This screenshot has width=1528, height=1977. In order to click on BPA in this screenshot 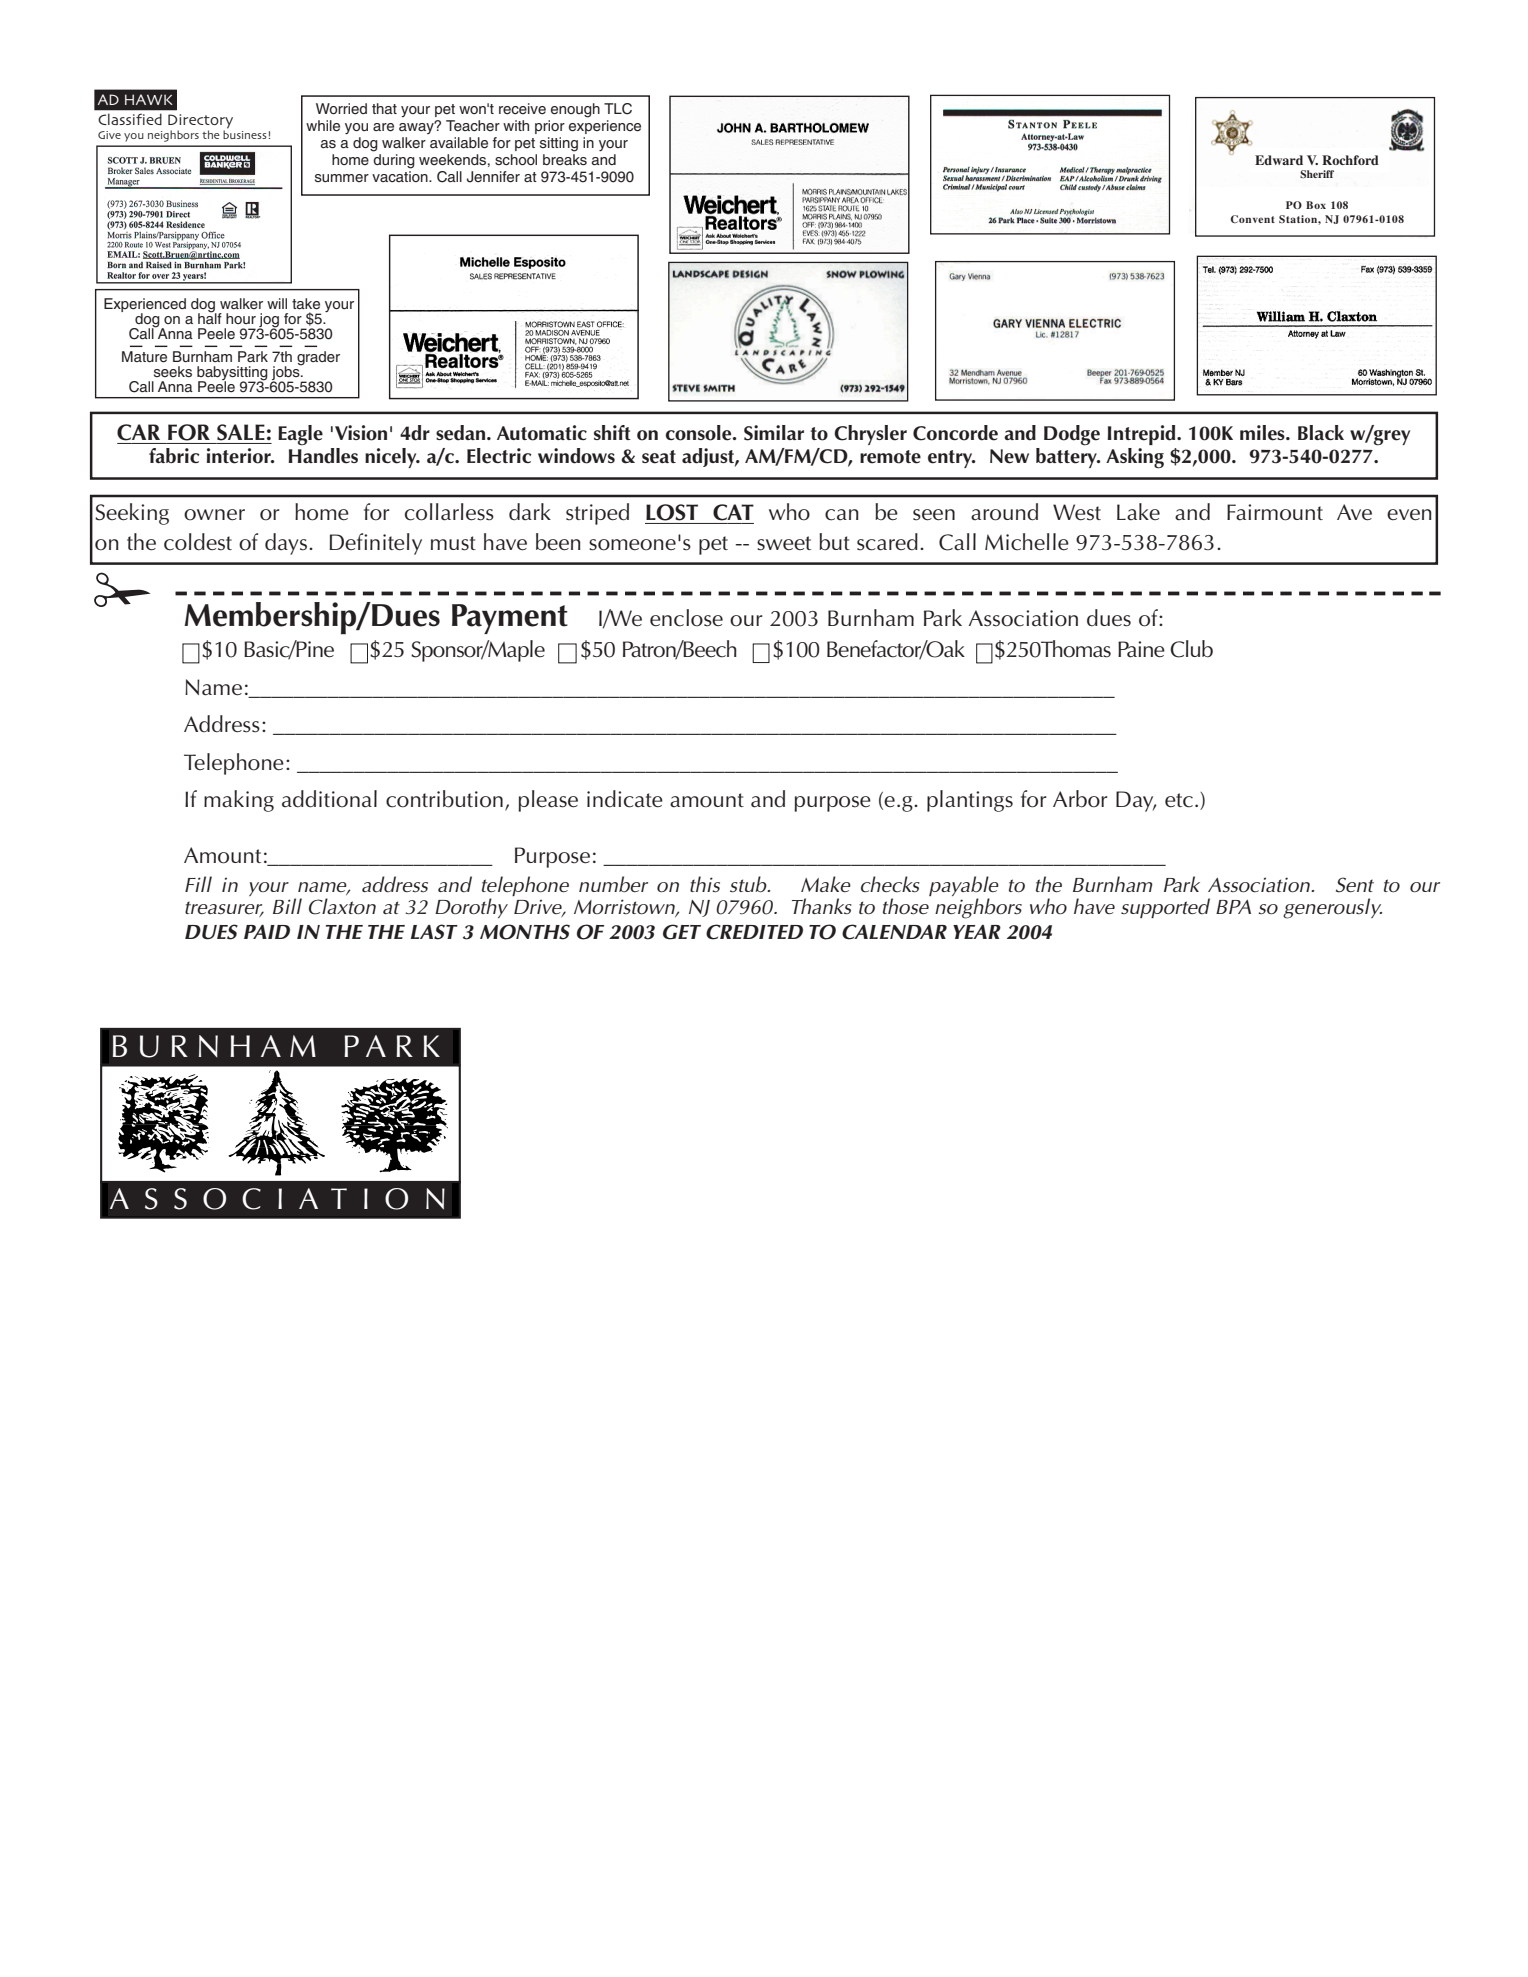, I will do `click(1233, 907)`.
